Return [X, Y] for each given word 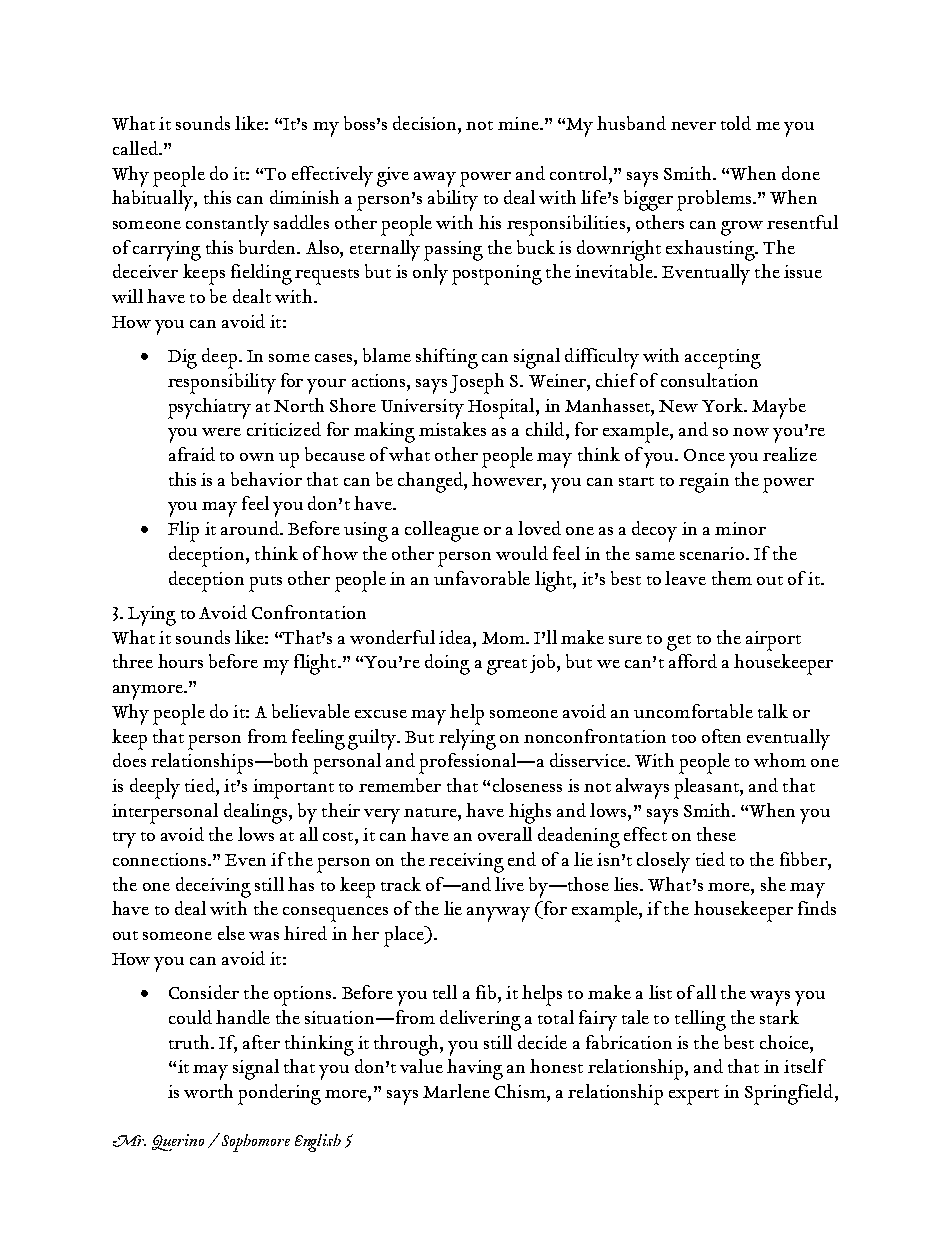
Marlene [456, 1091]
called [137, 148]
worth [208, 1091]
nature [431, 812]
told [736, 123]
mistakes [452, 429]
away [435, 179]
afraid [192, 454]
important [293, 789]
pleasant [707, 788]
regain [704, 483]
